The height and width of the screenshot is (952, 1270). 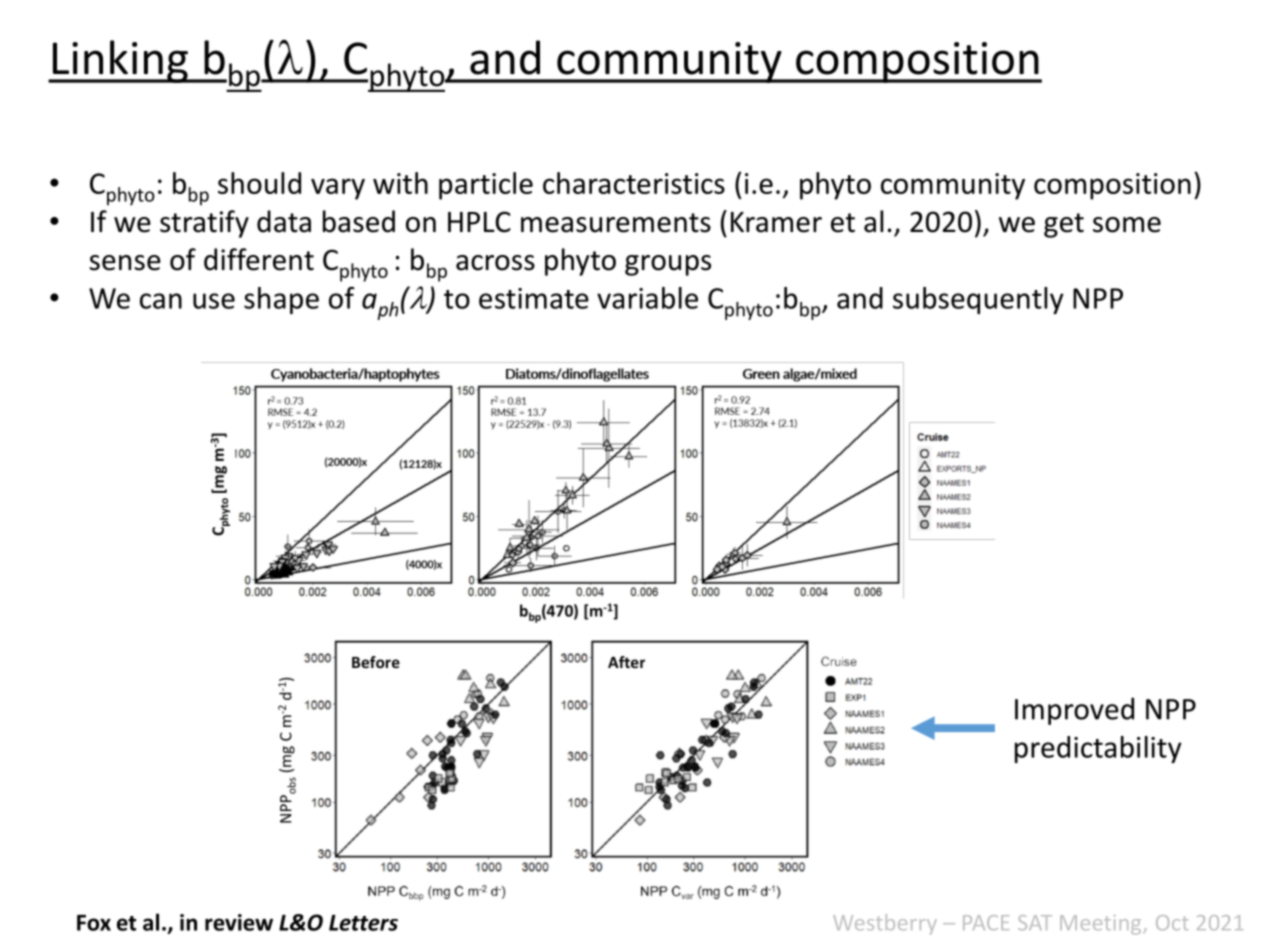 I want to click on predictability, so click(x=1098, y=749).
